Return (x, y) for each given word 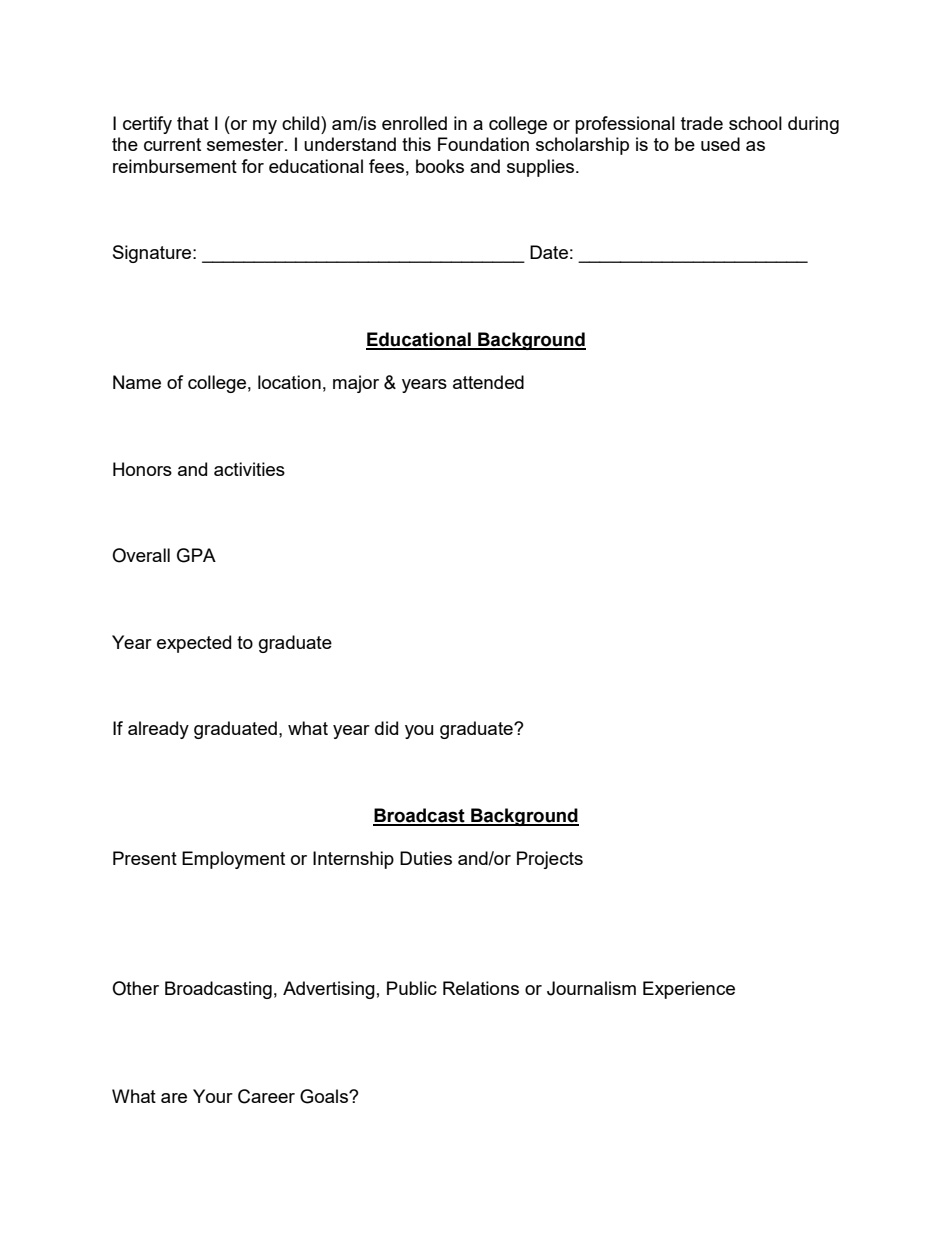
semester (246, 144)
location (289, 382)
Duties (426, 858)
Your (213, 1096)
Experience (689, 990)
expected (194, 644)
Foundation (483, 144)
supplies (542, 168)
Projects (550, 860)
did (386, 728)
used (720, 144)
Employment (233, 860)
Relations (481, 988)
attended (488, 382)
